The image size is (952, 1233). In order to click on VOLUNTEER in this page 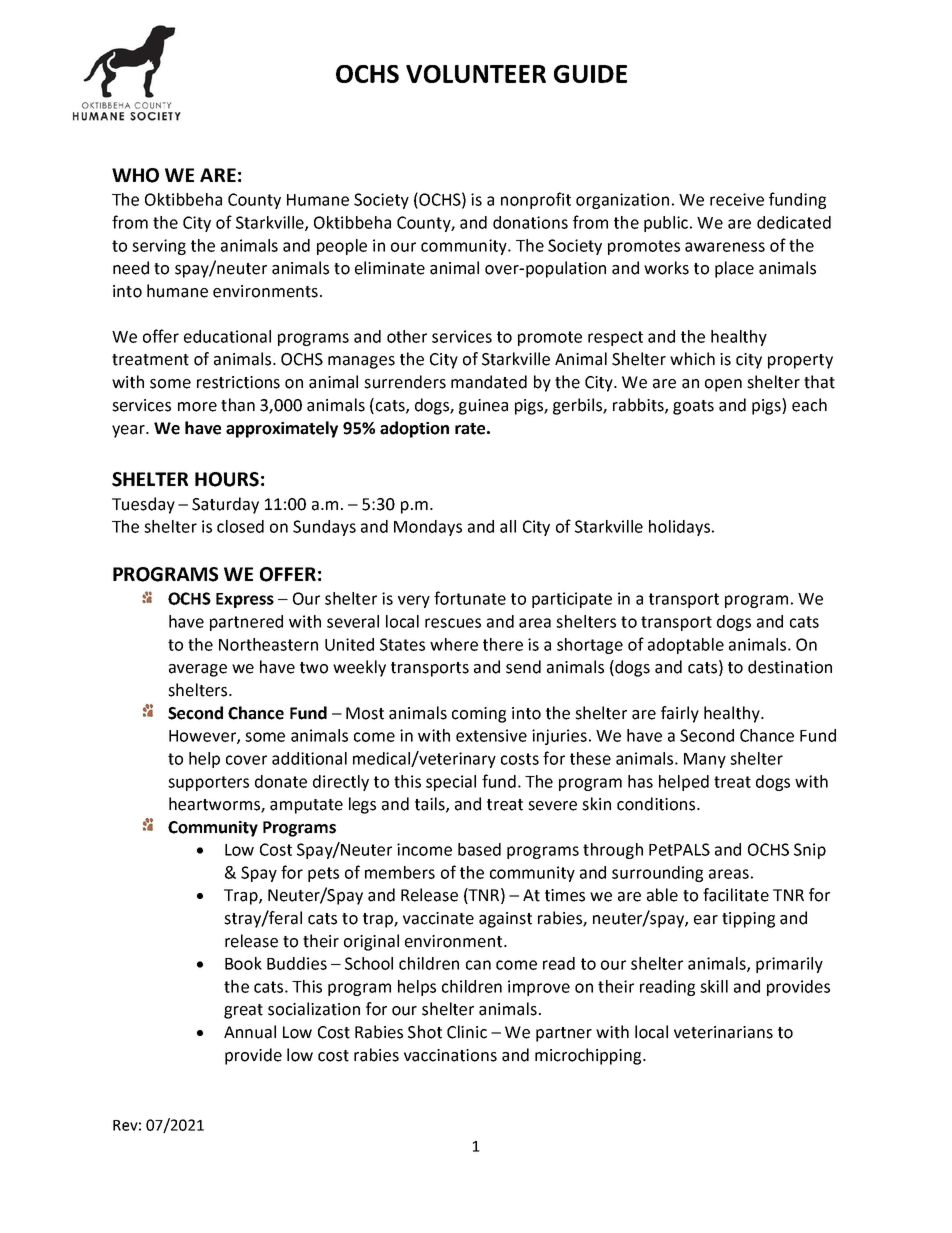, I will do `click(476, 74)`.
